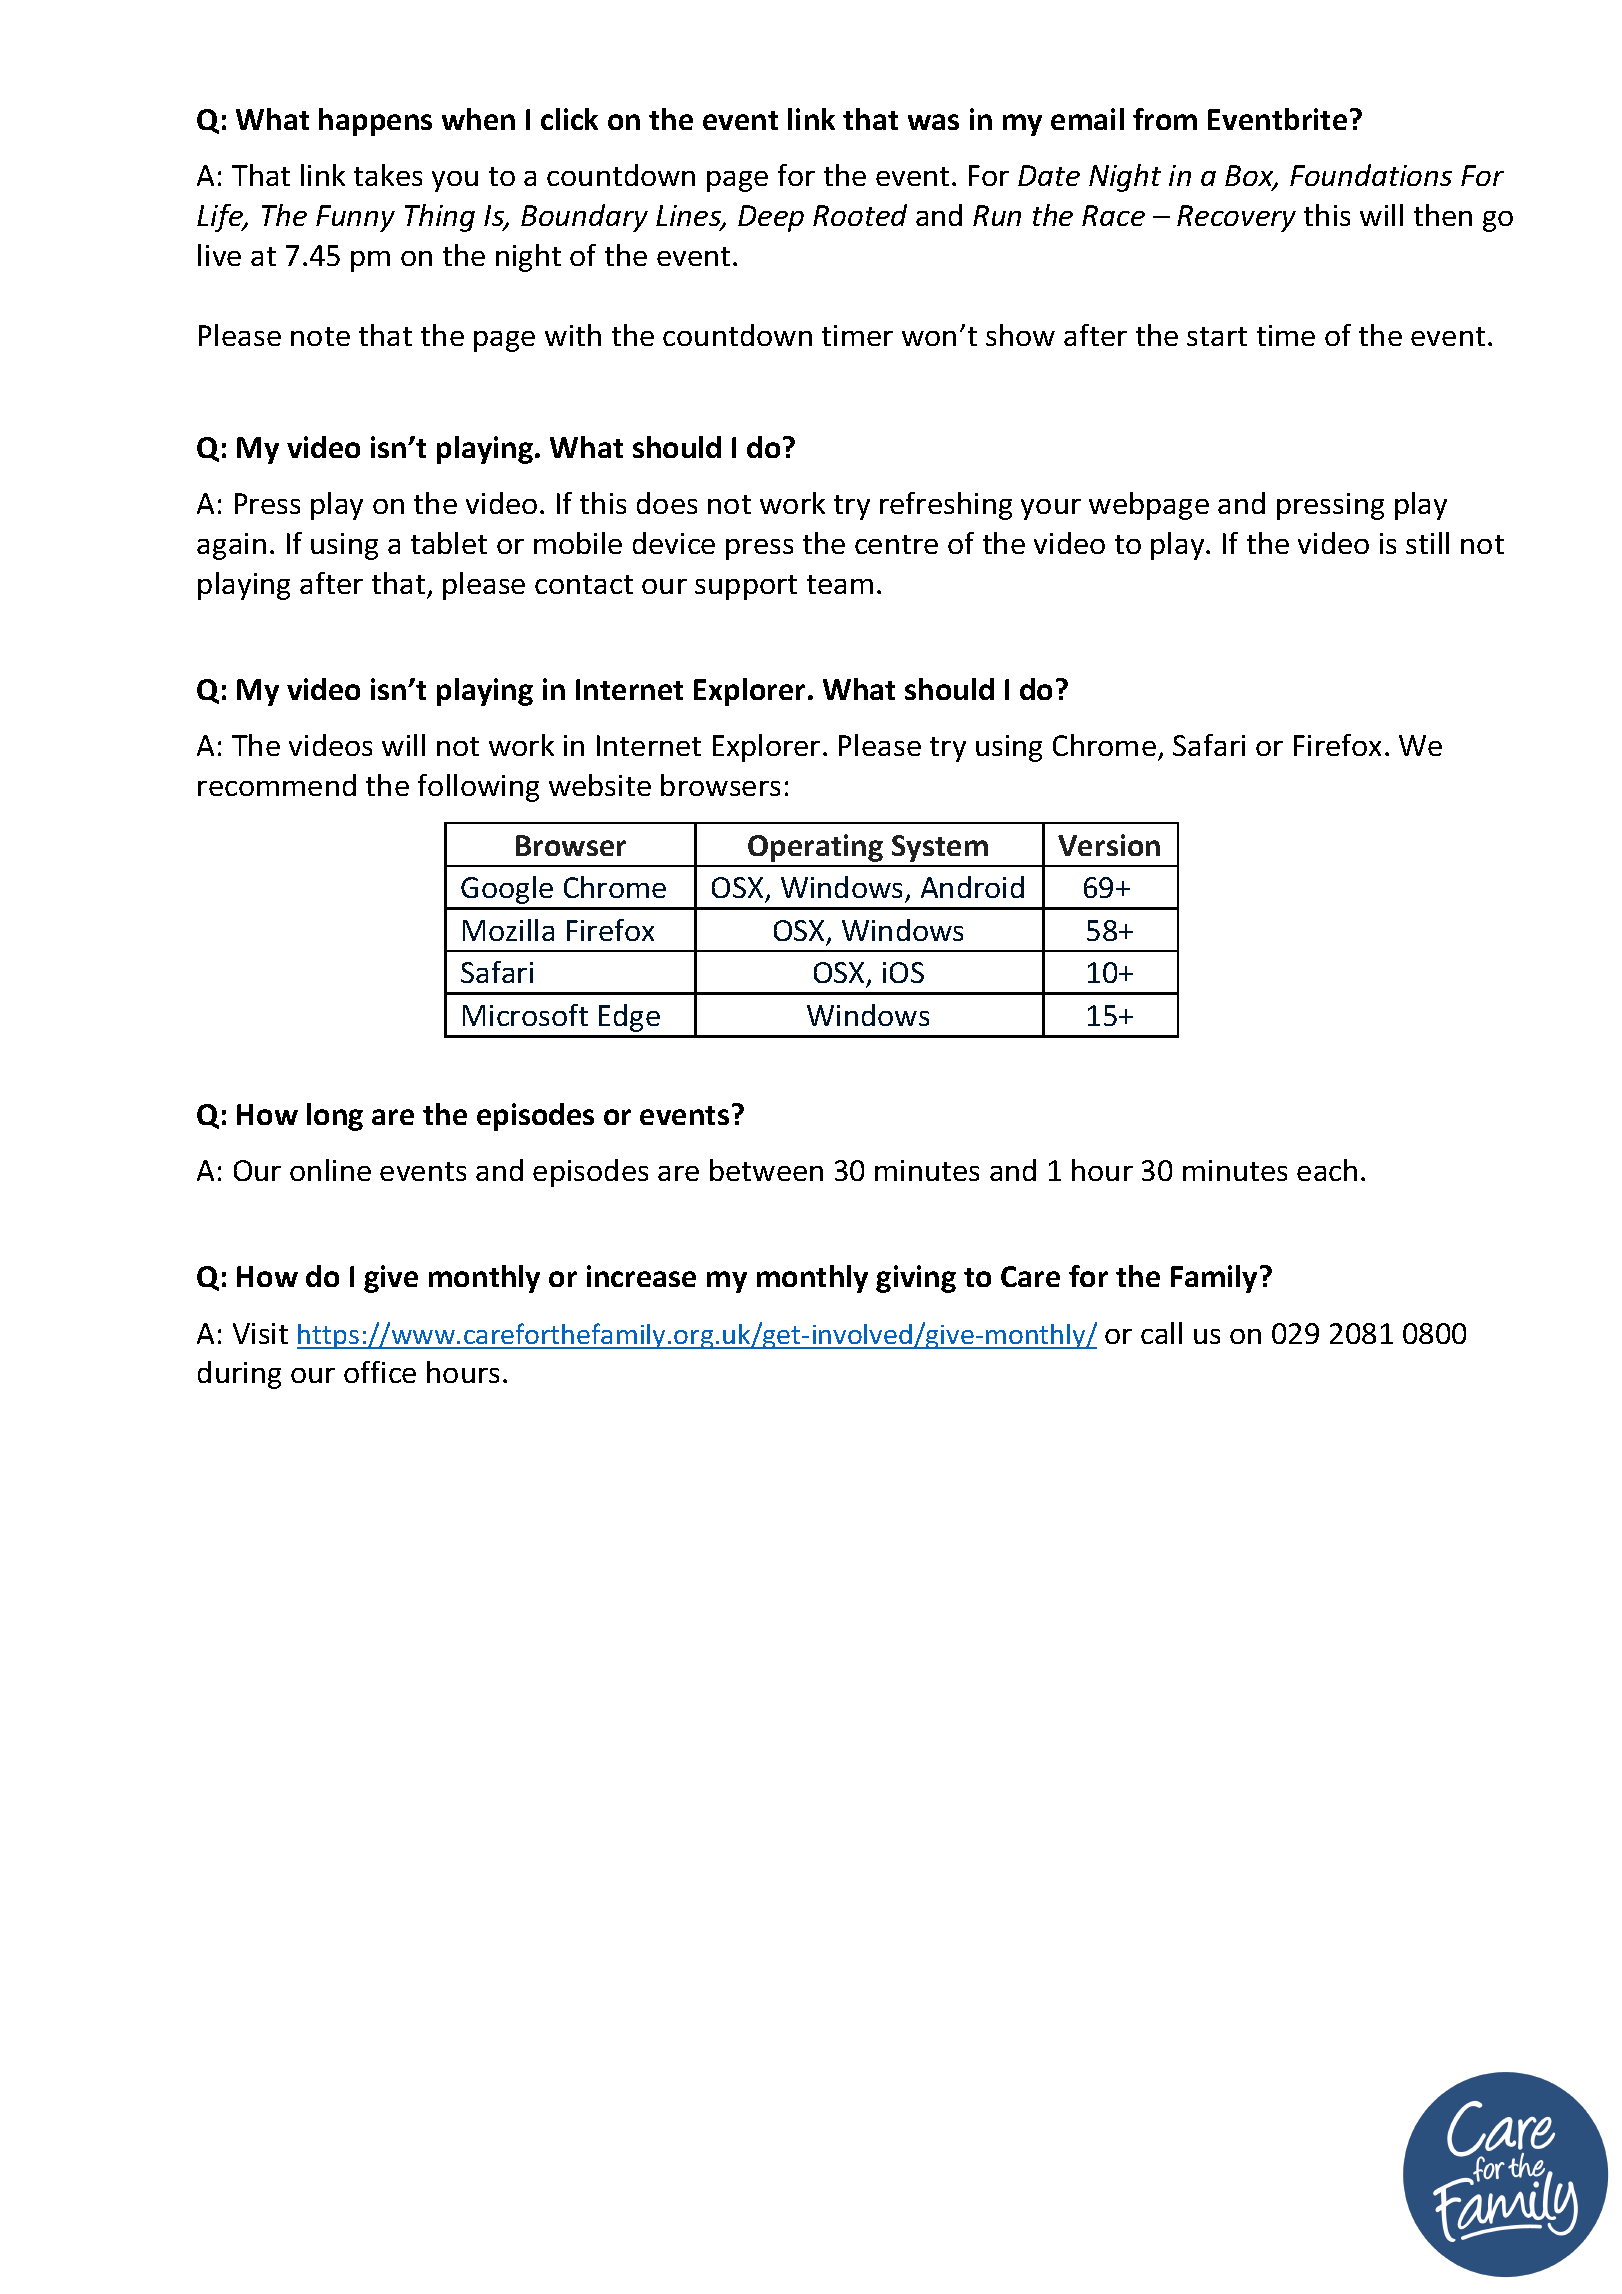 The height and width of the page is (2294, 1622). Describe the element at coordinates (946, 506) in the page. I see `refreshing` at that location.
